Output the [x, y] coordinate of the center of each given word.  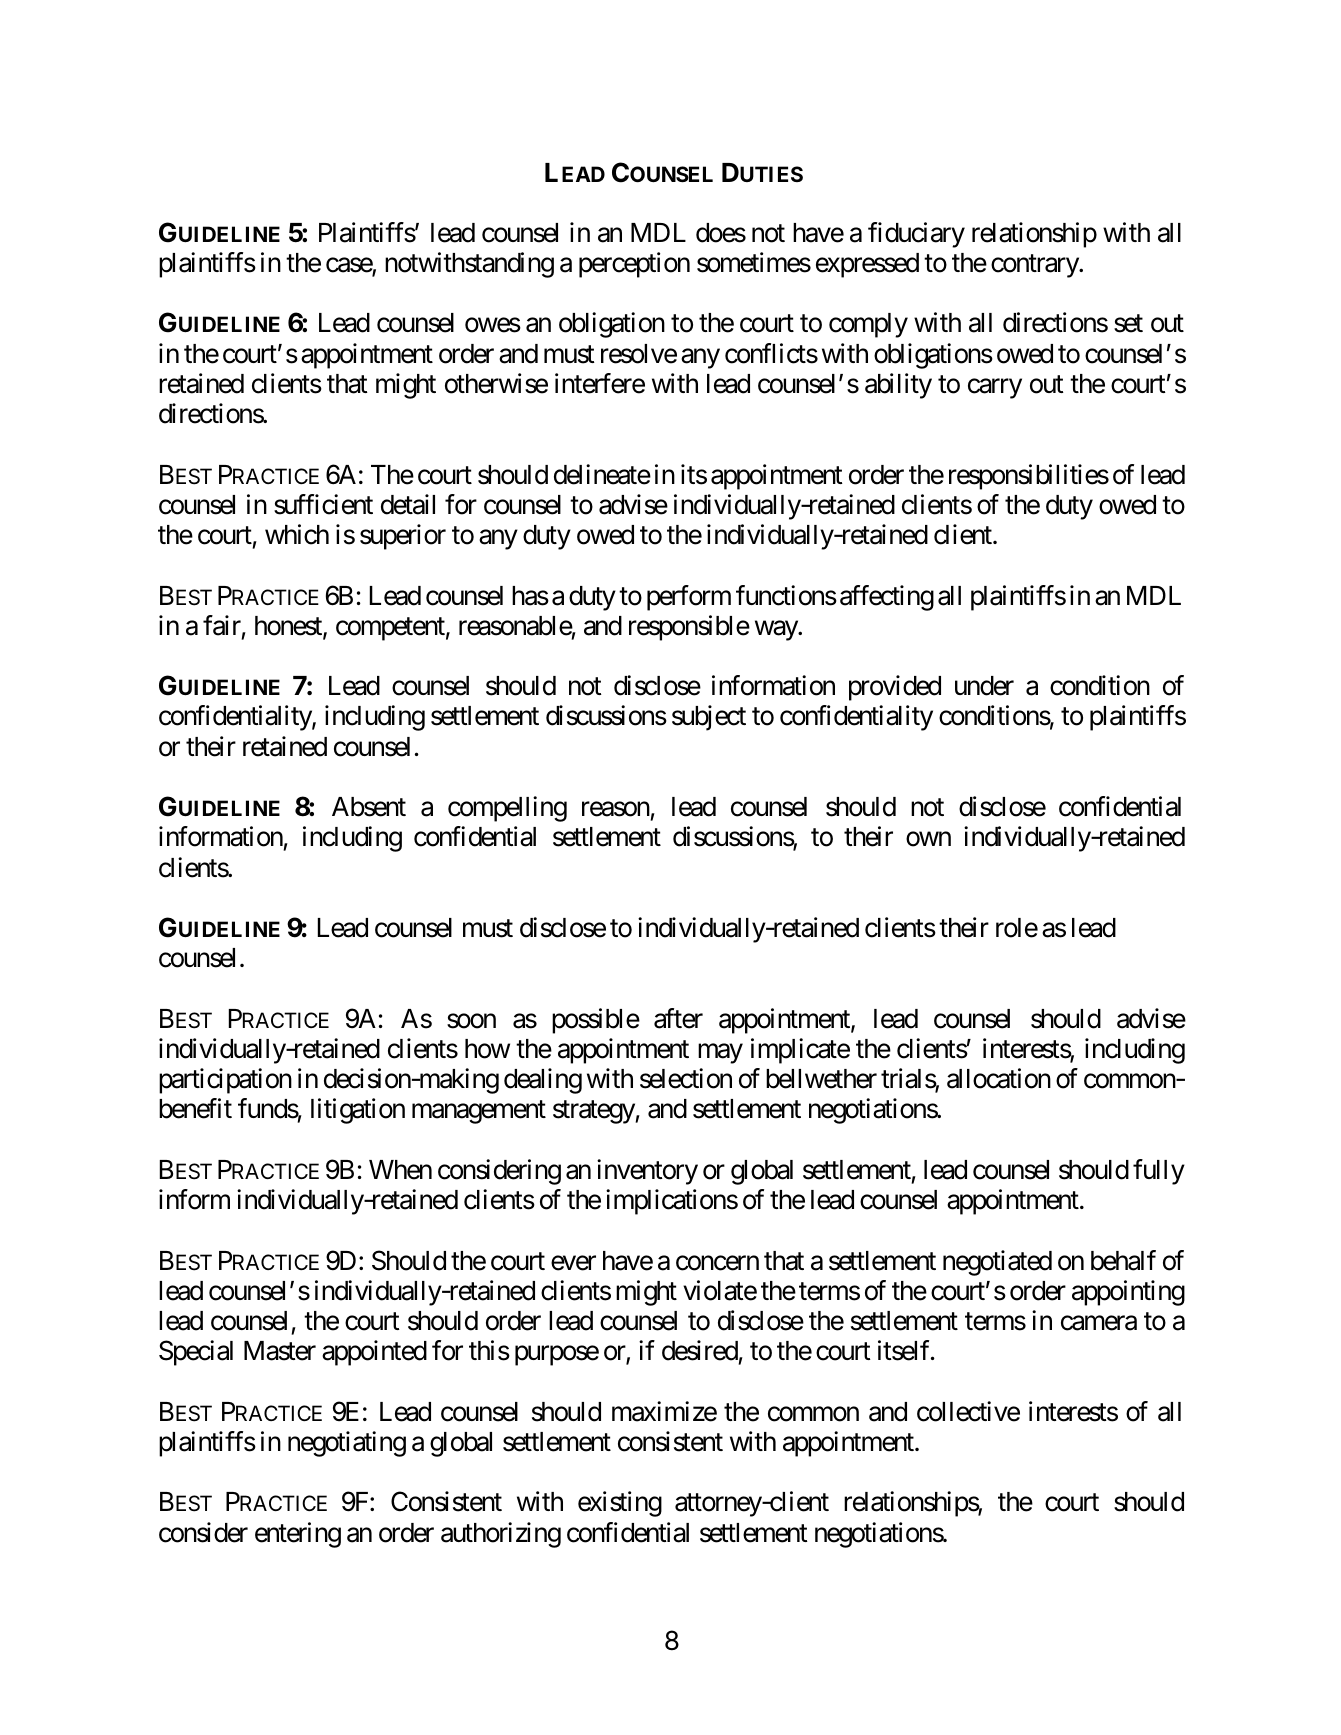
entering [298, 1535]
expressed [867, 265]
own [928, 839]
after [678, 1018]
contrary [1035, 266]
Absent [369, 807]
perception [634, 265]
